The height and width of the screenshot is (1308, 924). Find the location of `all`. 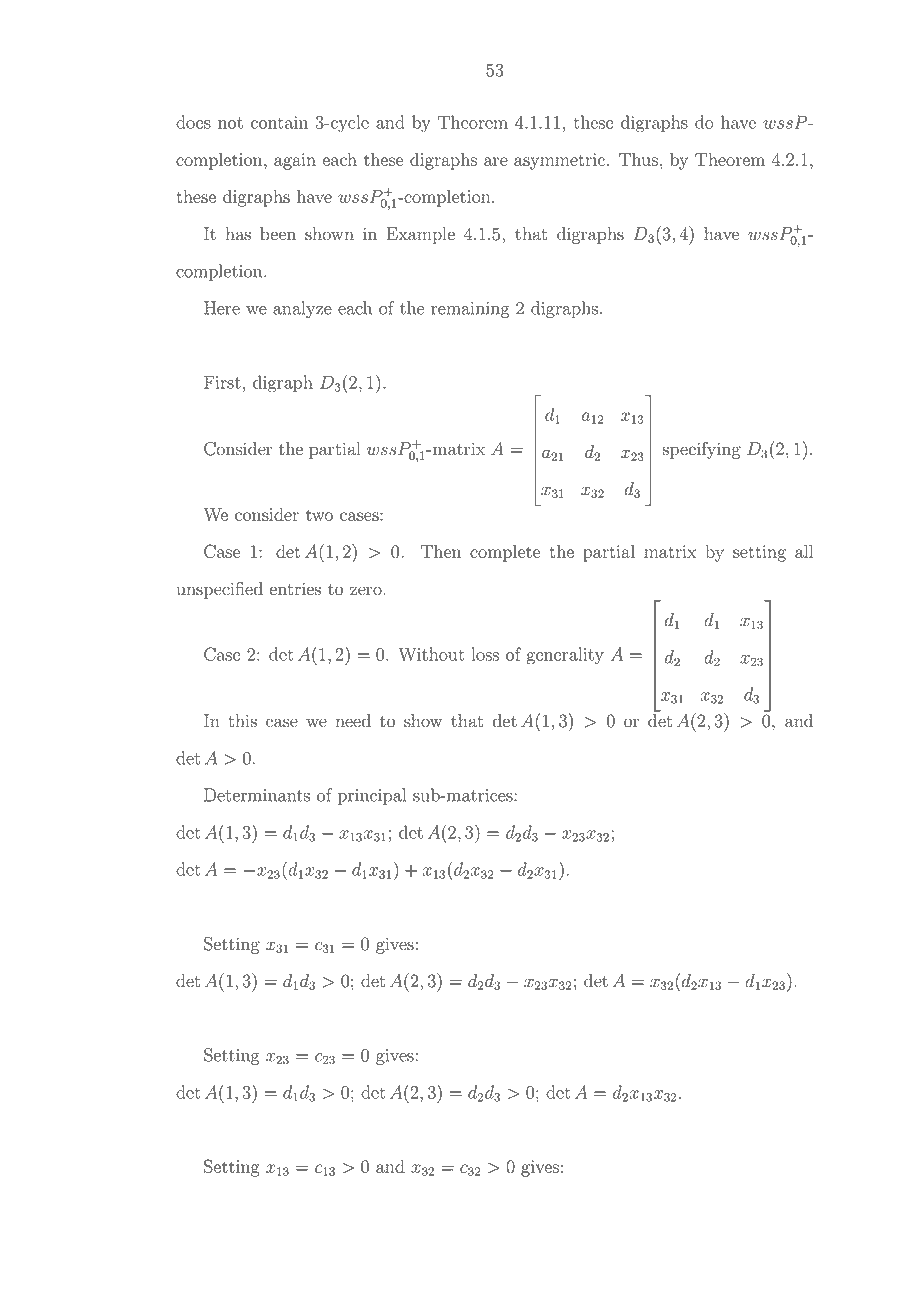

all is located at coordinates (804, 551).
